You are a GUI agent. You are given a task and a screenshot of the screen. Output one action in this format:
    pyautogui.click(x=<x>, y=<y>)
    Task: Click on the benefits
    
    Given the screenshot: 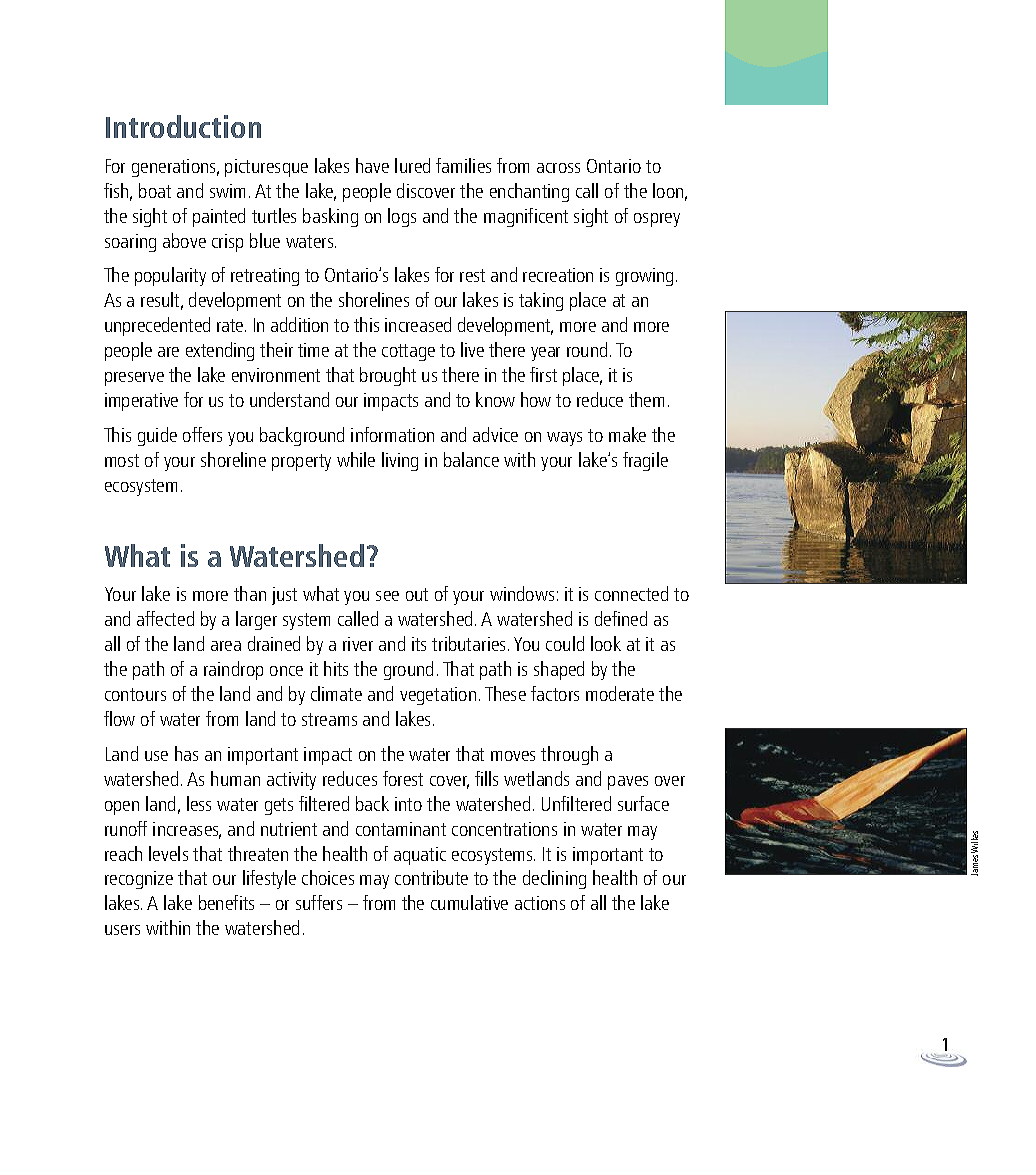 What is the action you would take?
    pyautogui.click(x=226, y=902)
